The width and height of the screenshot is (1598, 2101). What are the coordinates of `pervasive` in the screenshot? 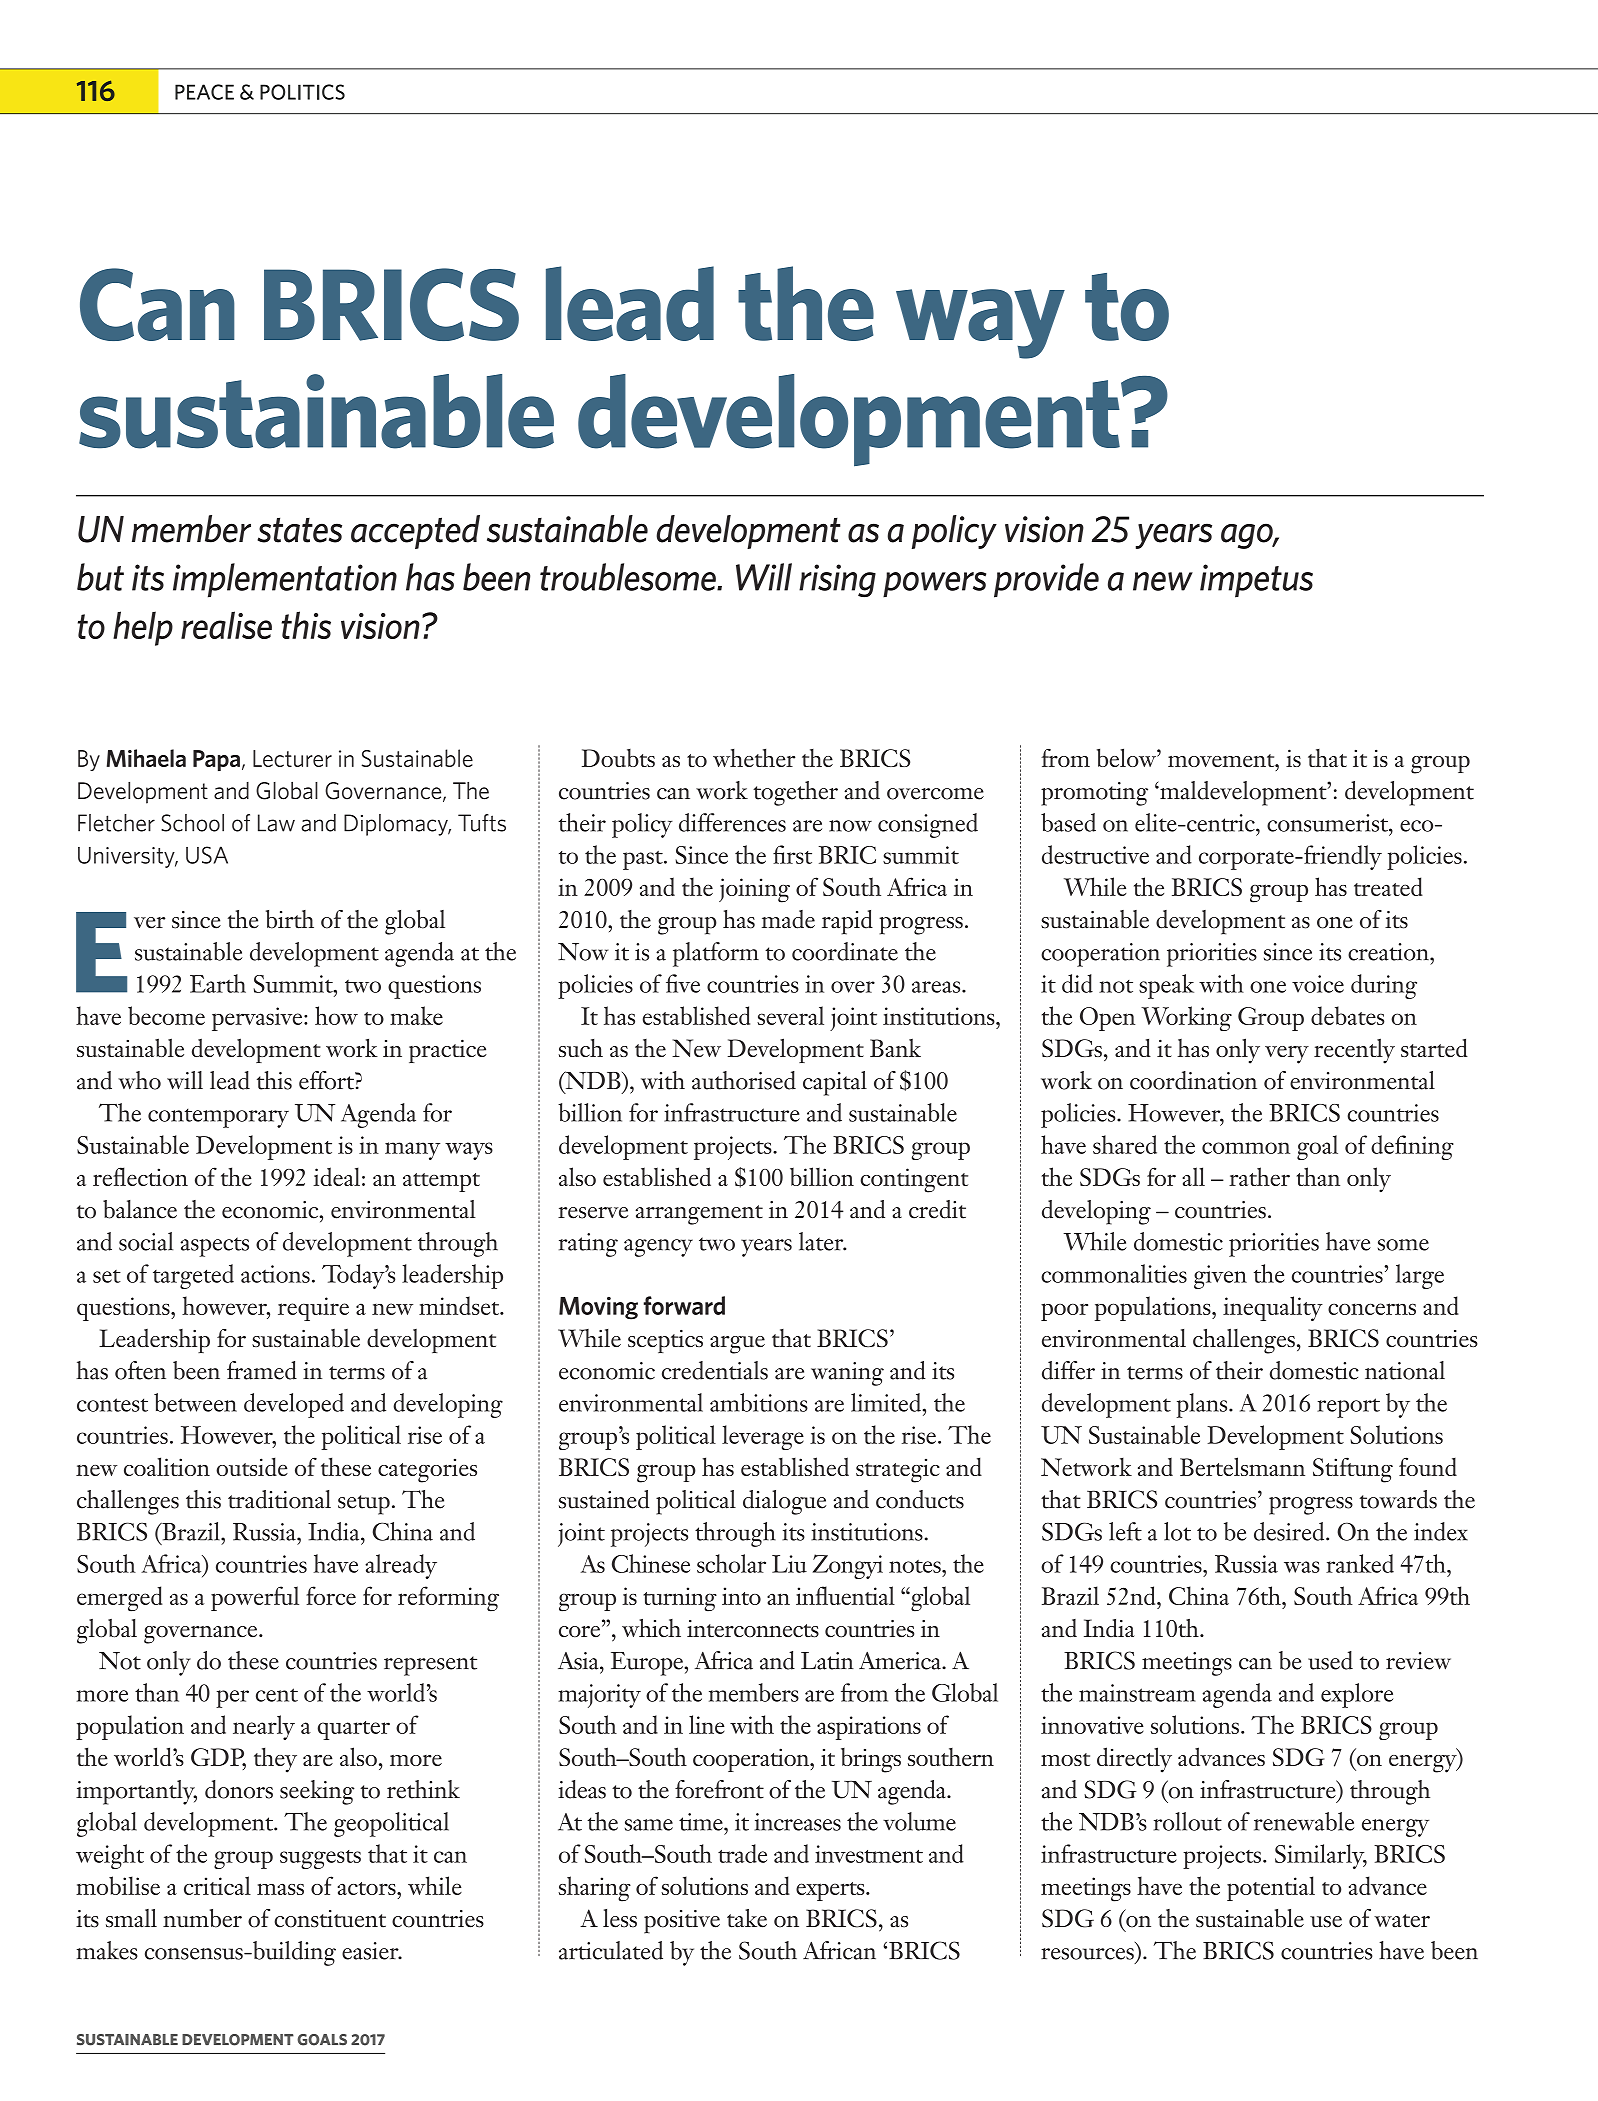 It's located at (258, 1019).
